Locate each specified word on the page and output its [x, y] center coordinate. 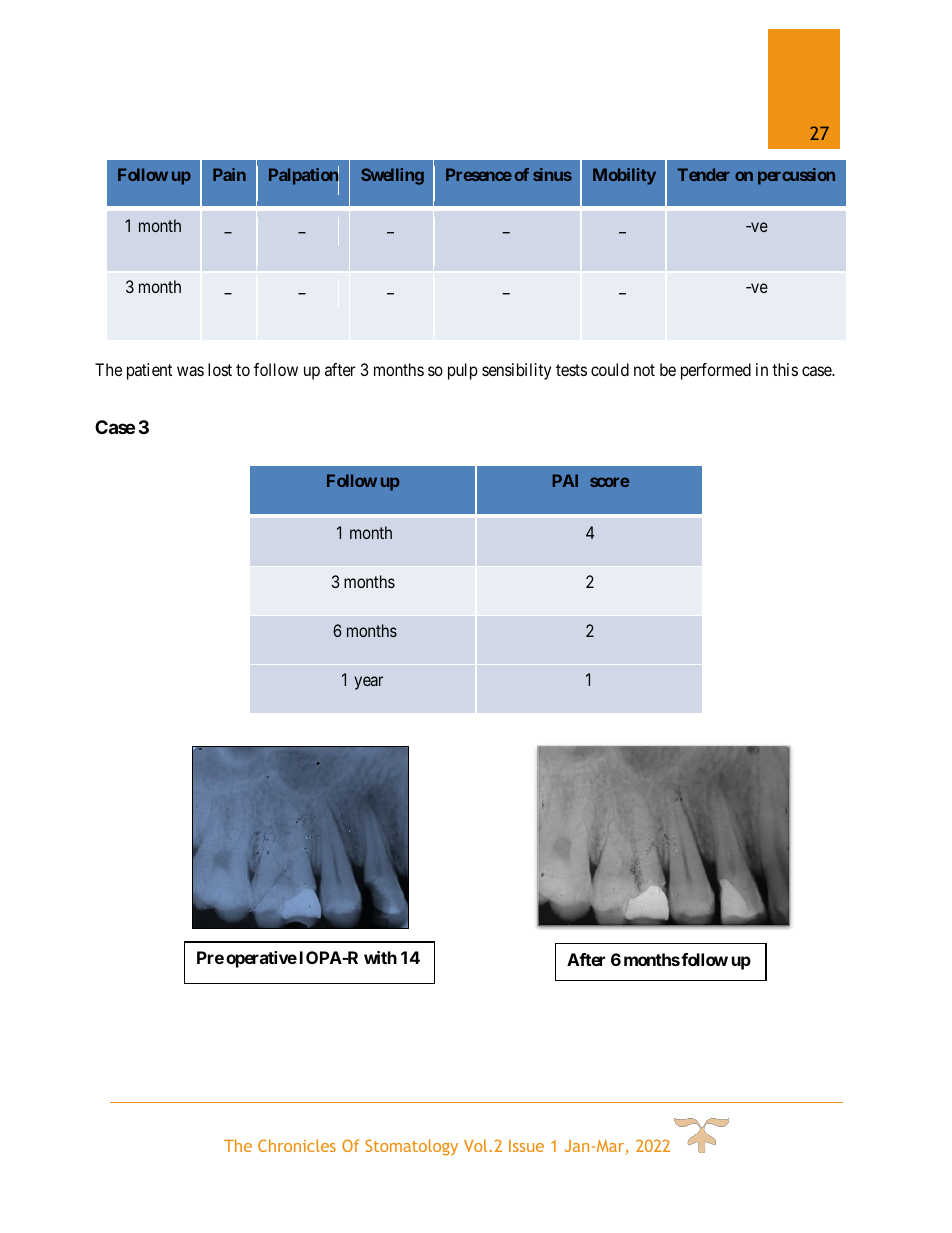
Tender [703, 174]
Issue [526, 1146]
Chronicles [297, 1145]
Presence [479, 174]
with [380, 957]
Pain [229, 174]
